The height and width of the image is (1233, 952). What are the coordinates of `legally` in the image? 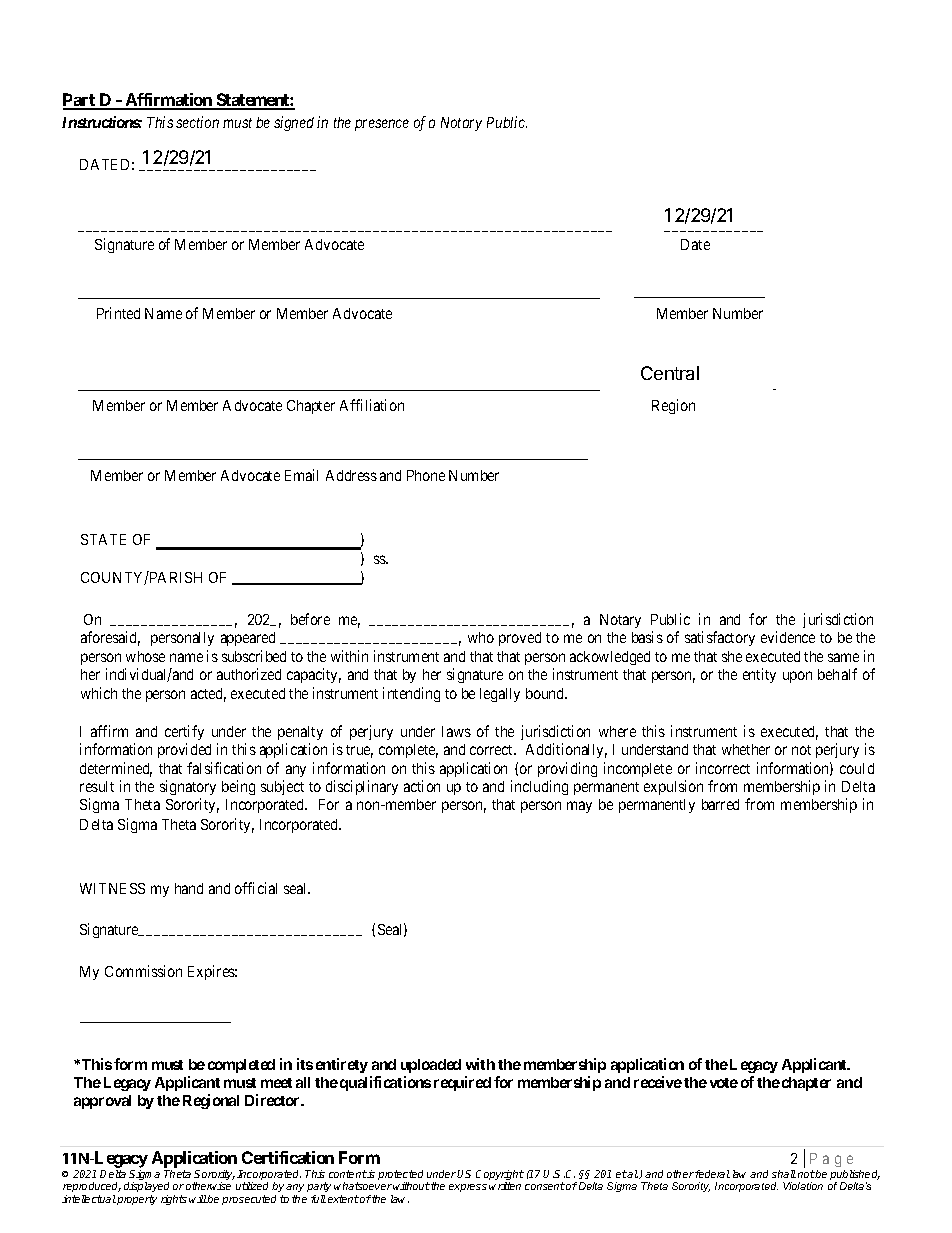 It's located at (500, 695).
